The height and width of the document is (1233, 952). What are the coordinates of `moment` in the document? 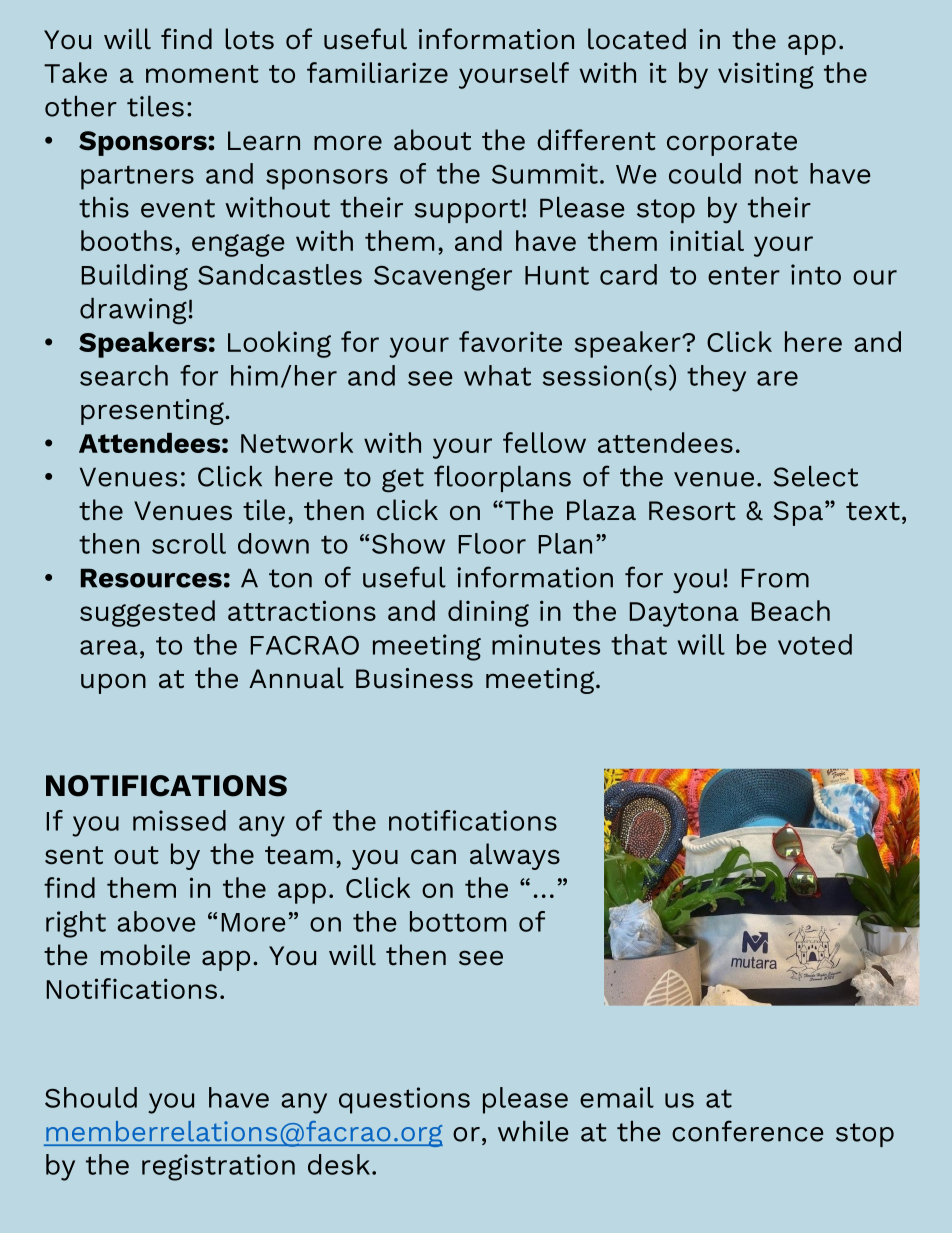 It's located at (202, 74).
